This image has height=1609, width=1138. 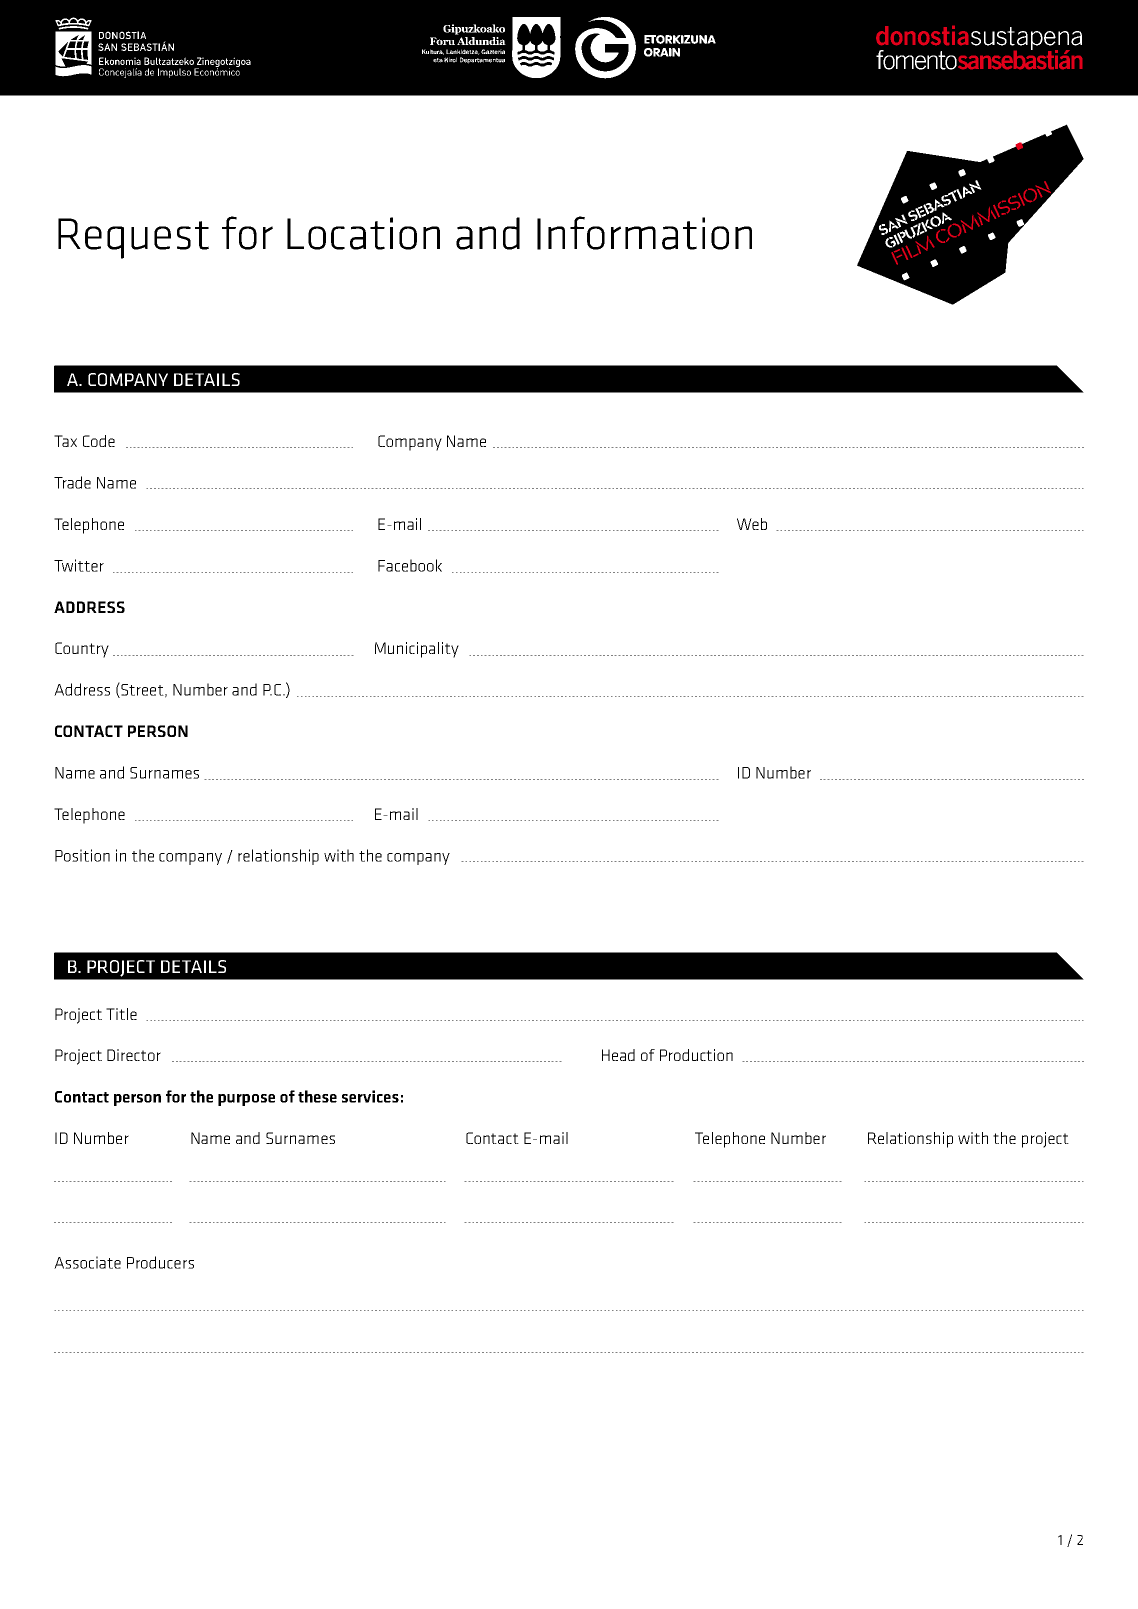 I want to click on Production, so click(x=696, y=1055).
